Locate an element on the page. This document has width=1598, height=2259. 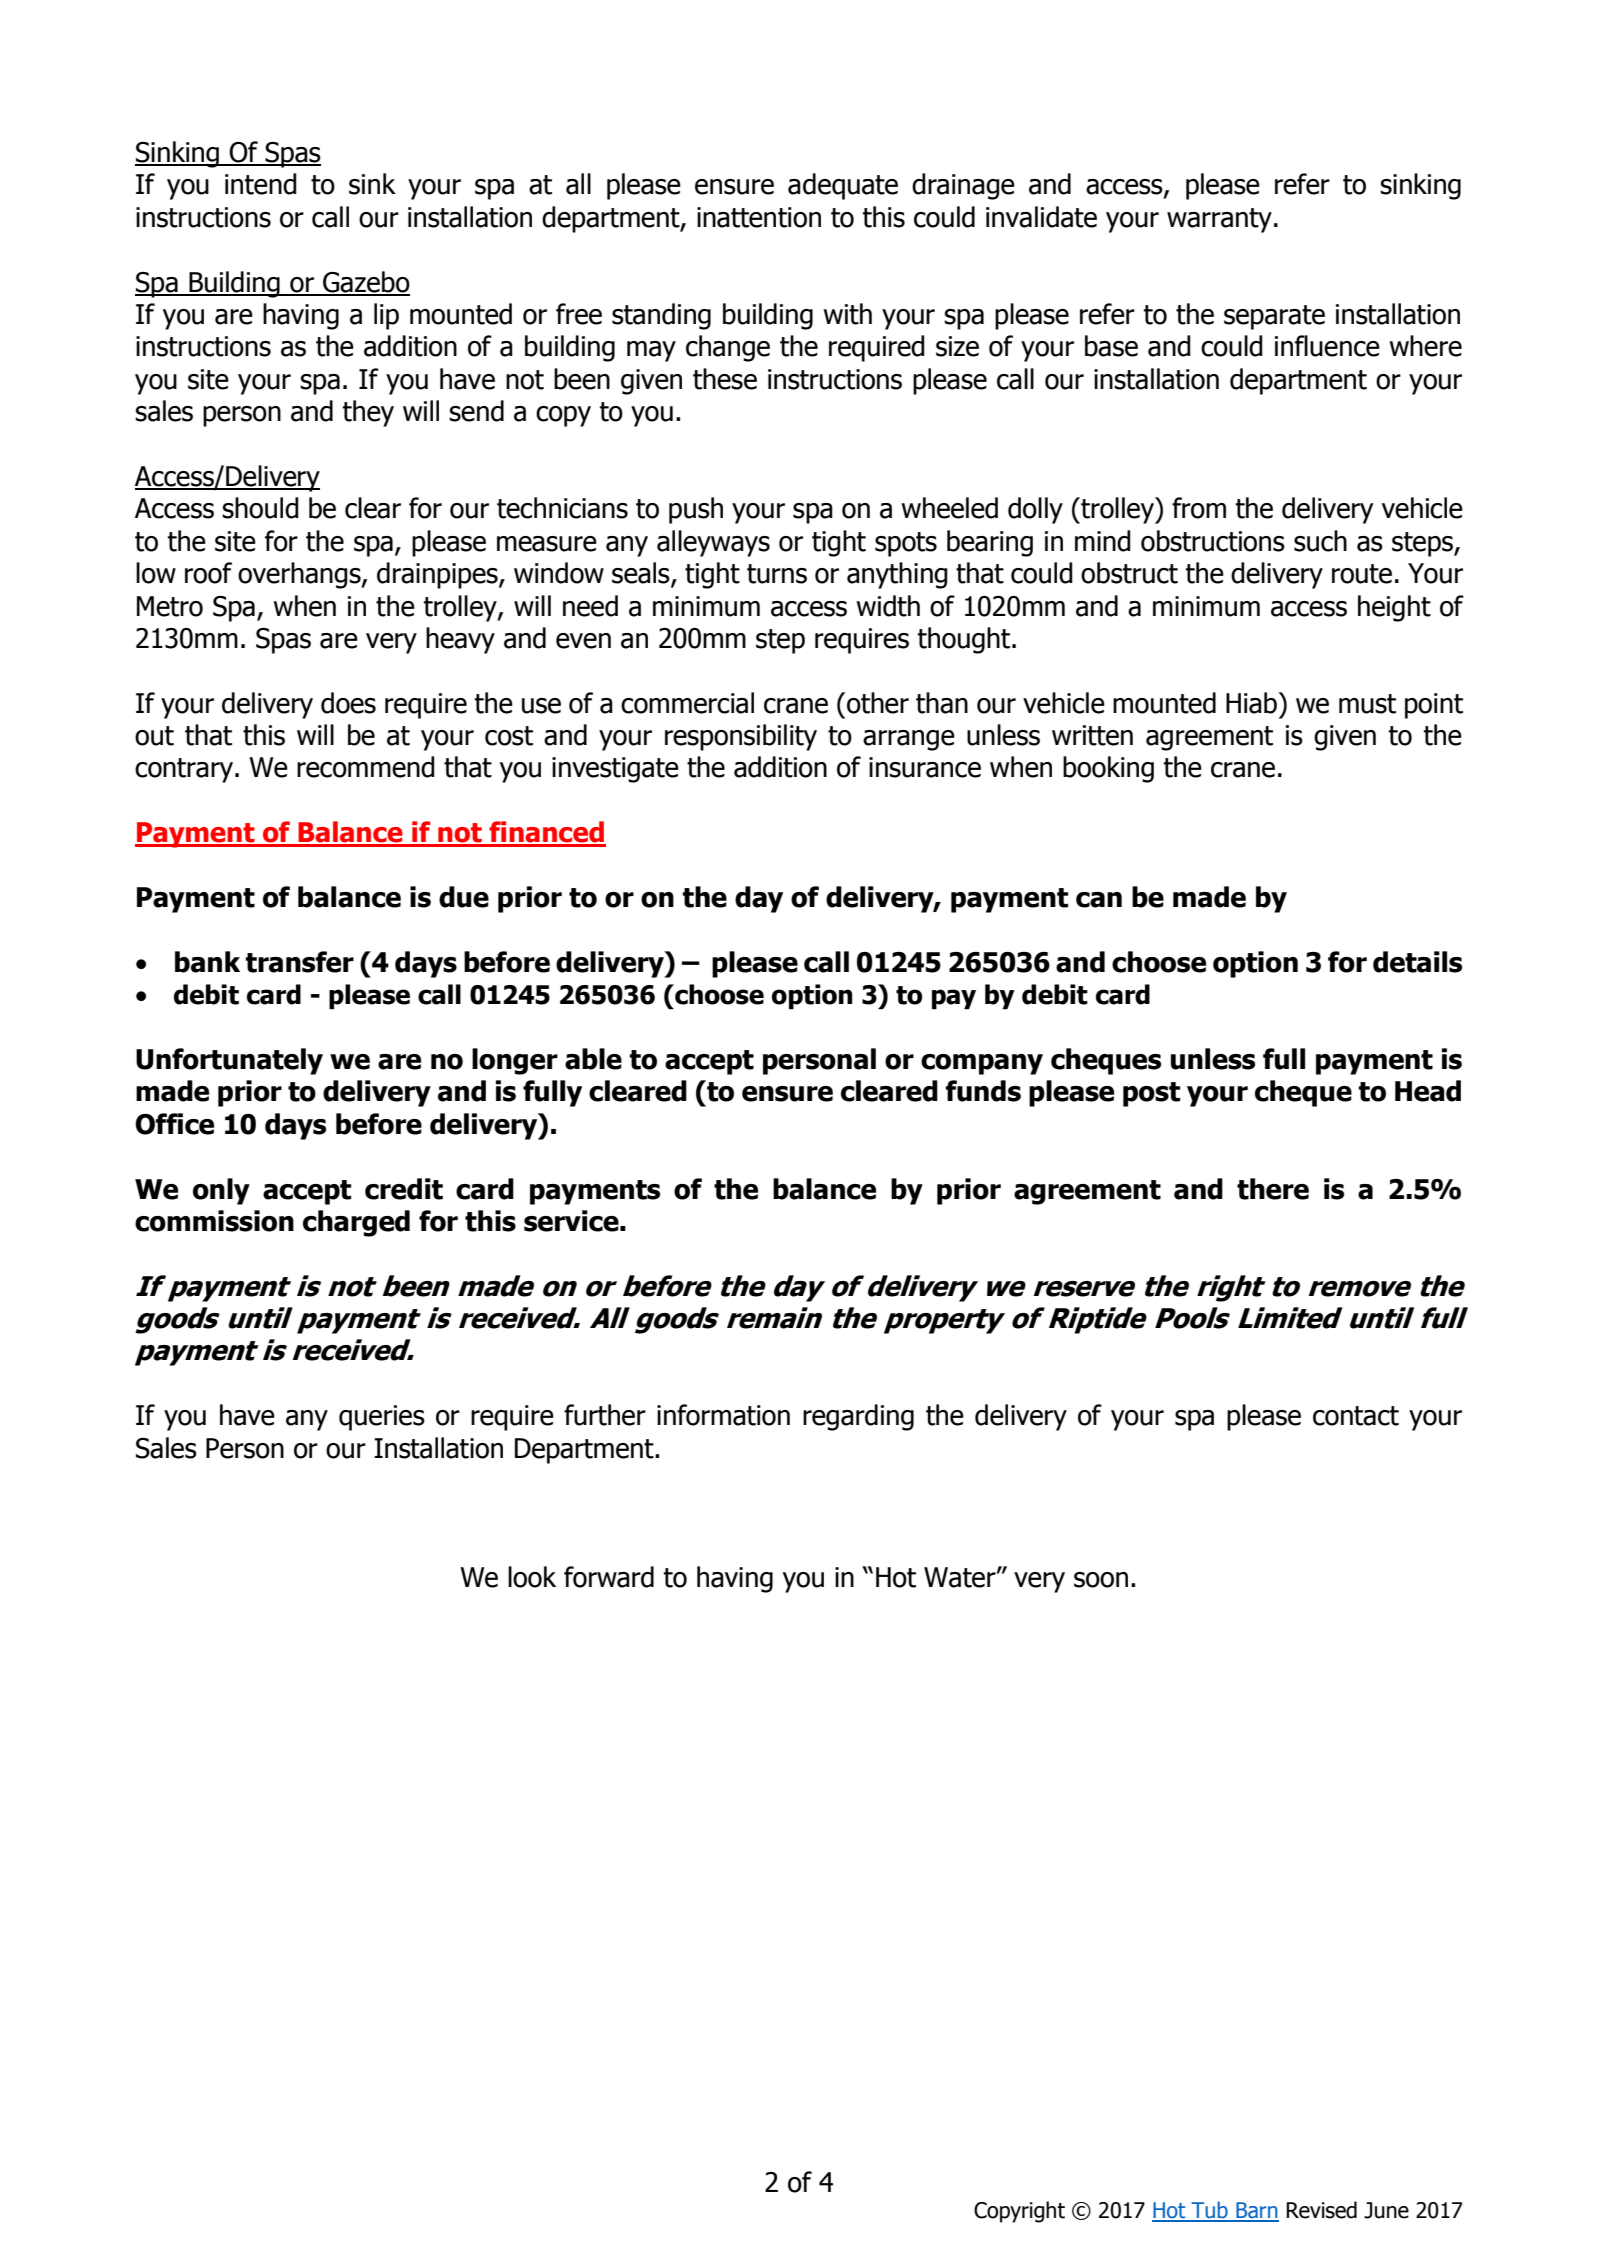
look is located at coordinates (532, 1577).
